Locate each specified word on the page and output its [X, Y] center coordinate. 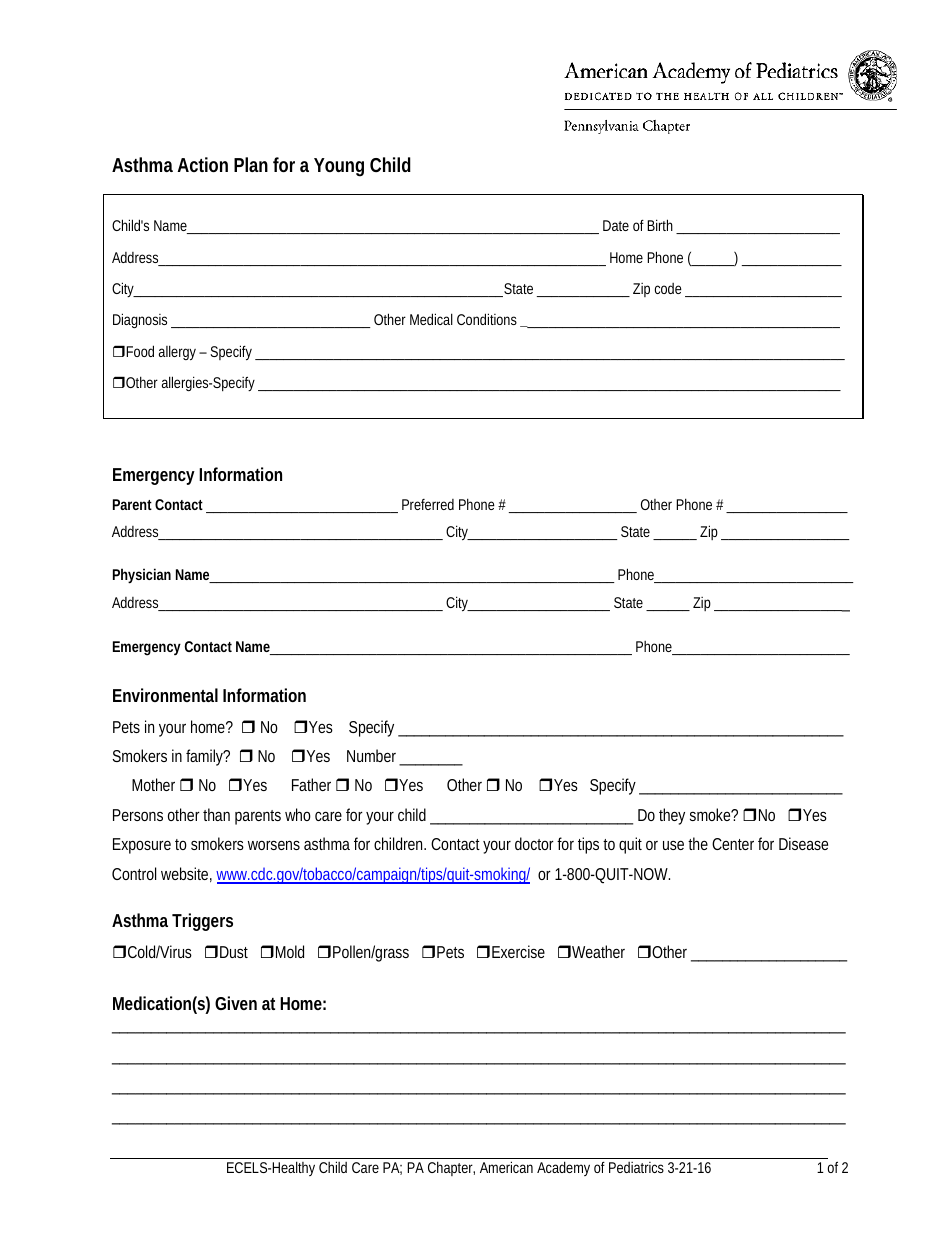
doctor [534, 843]
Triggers [202, 922]
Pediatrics [636, 1167]
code [668, 288]
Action [202, 164]
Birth [660, 225]
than [216, 814]
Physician [142, 576]
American [506, 1167]
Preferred [428, 504]
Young [339, 167]
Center [733, 844]
